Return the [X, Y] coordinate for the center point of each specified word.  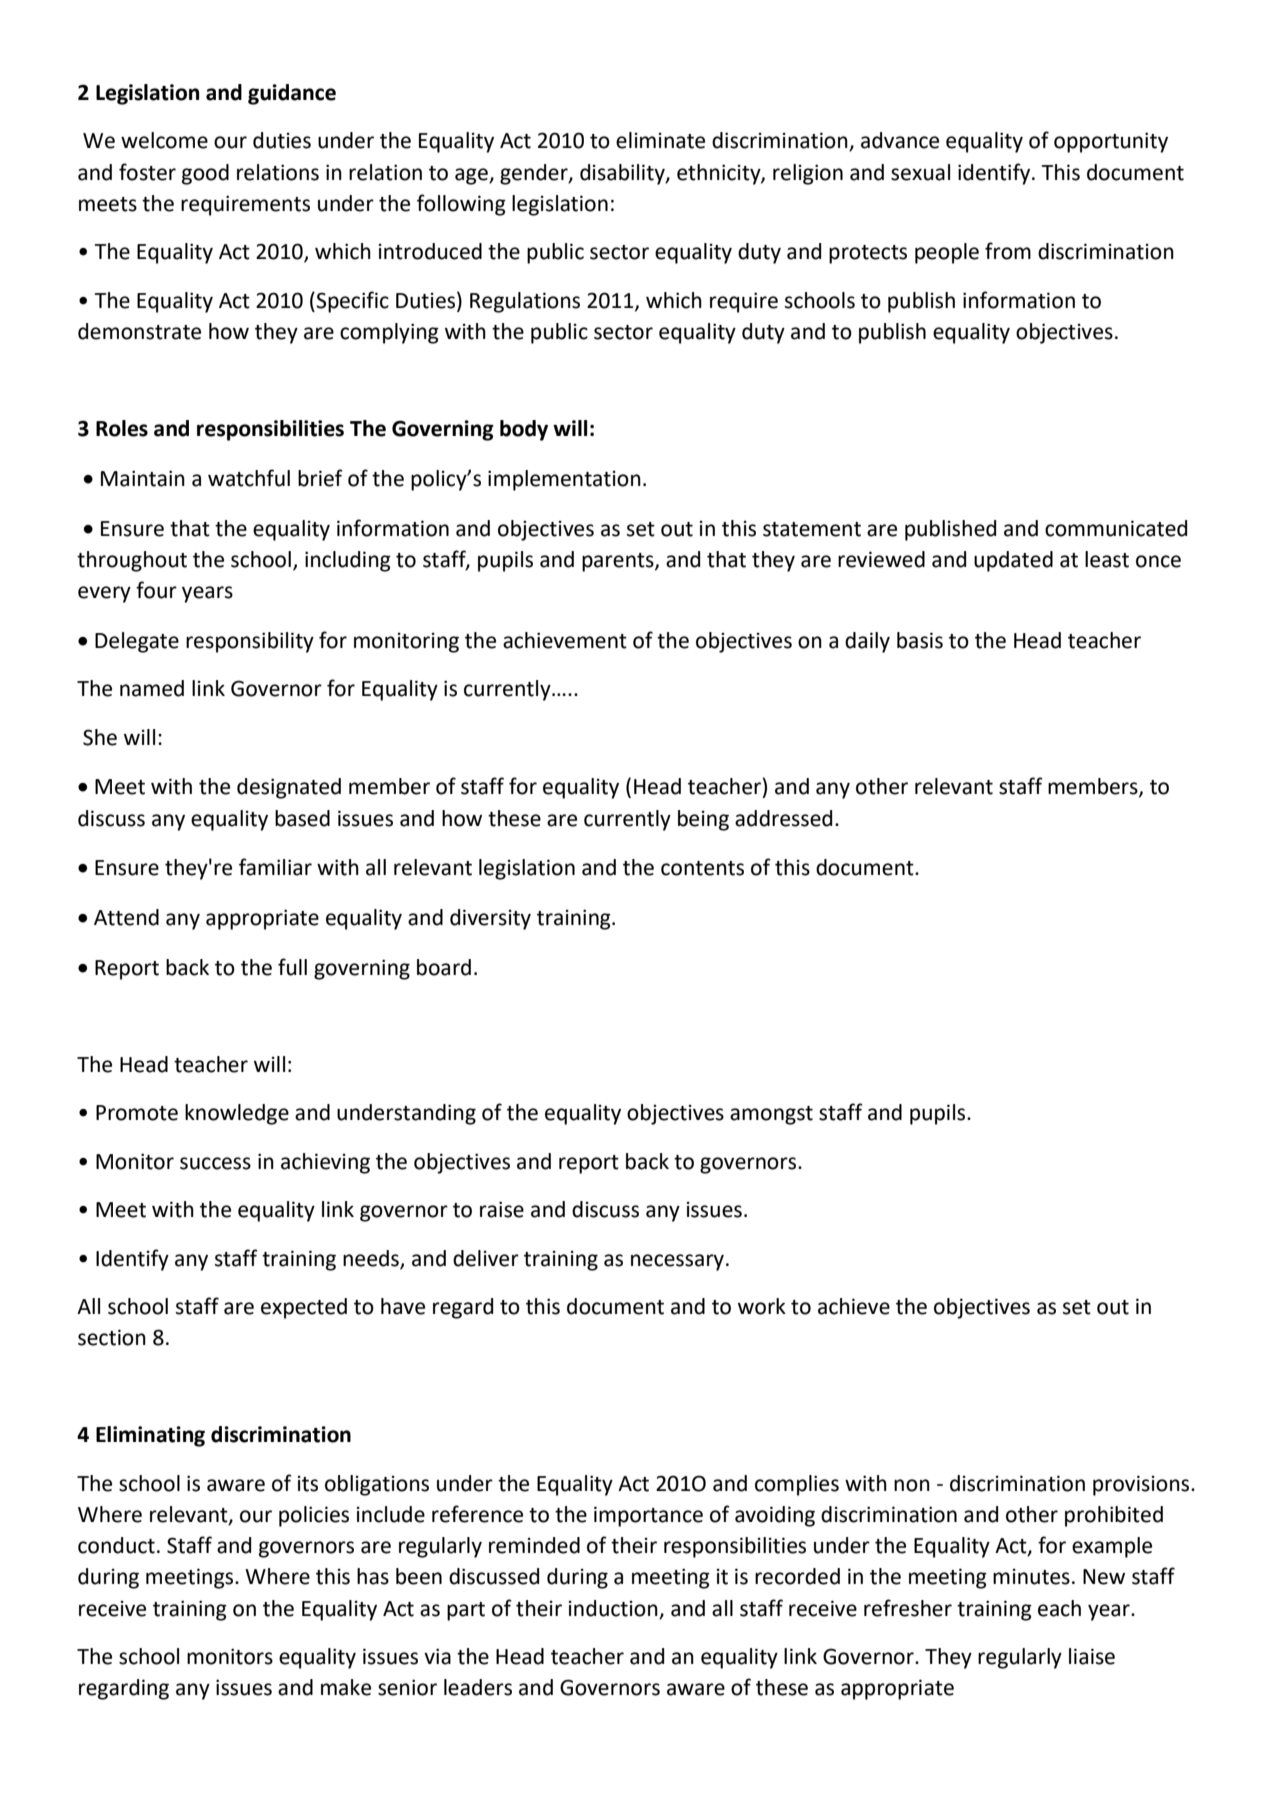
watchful [249, 478]
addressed [783, 818]
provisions [1142, 1485]
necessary [677, 1262]
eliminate [660, 140]
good [205, 174]
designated [289, 788]
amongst [771, 1115]
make [346, 1687]
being [703, 820]
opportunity [1111, 142]
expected [304, 1308]
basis [920, 640]
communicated [1116, 528]
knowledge [237, 1114]
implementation [564, 480]
